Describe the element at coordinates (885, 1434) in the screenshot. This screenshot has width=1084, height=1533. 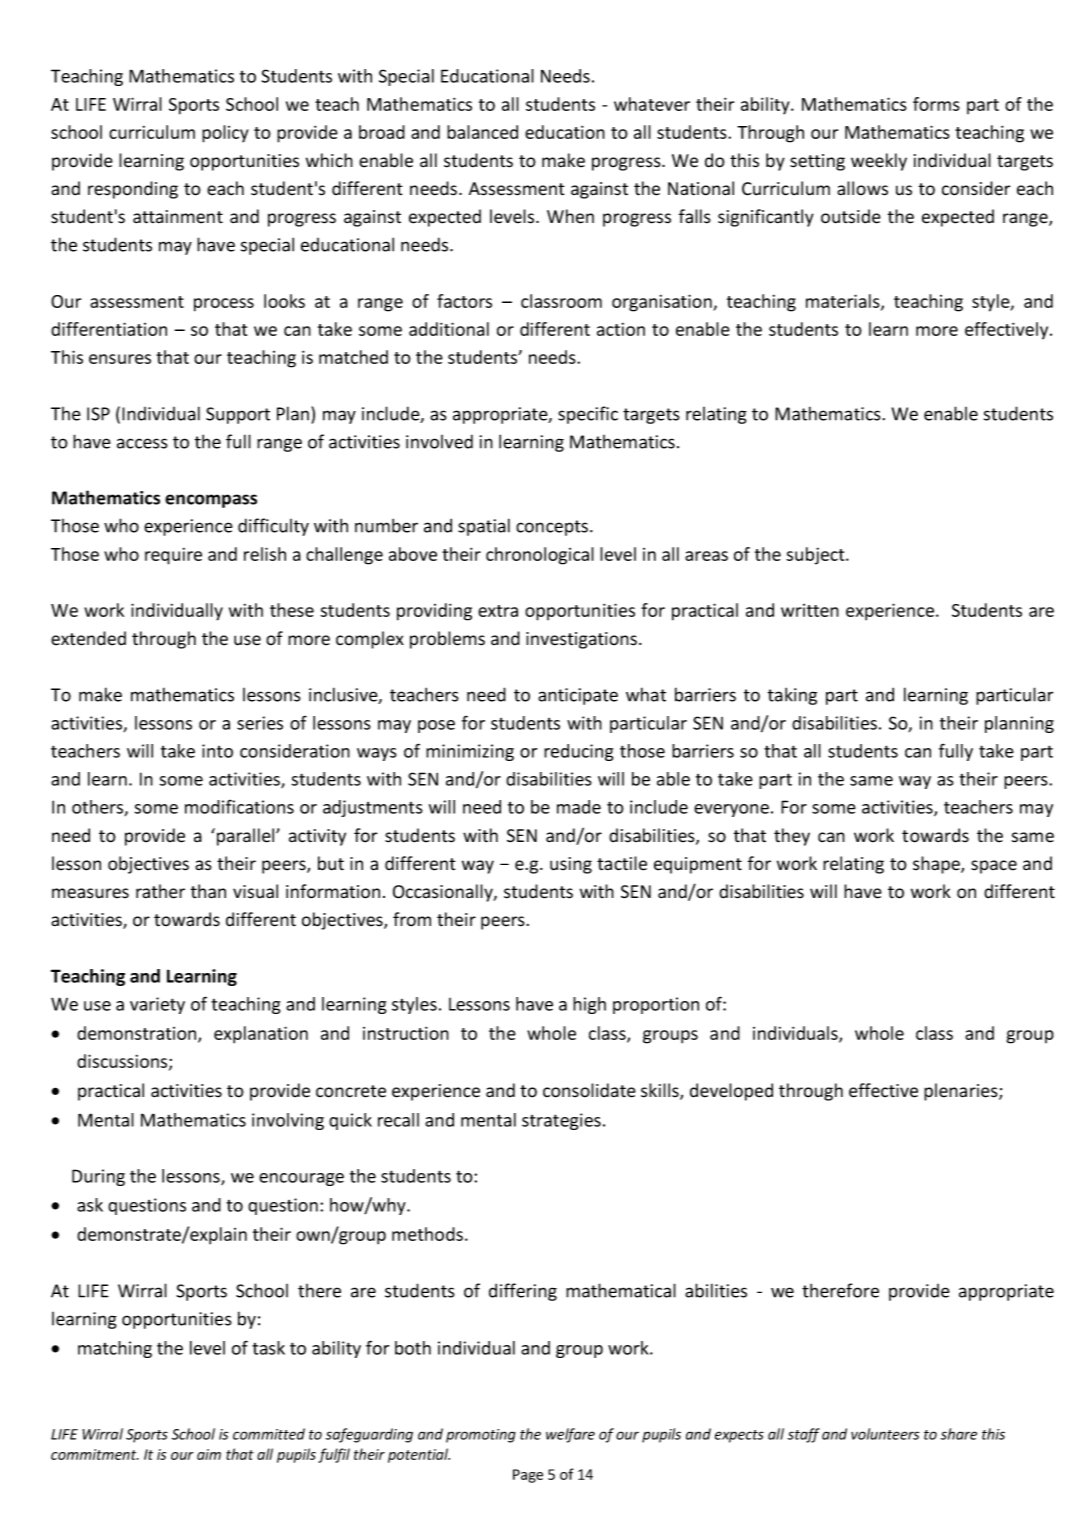
I see `volunteers` at that location.
